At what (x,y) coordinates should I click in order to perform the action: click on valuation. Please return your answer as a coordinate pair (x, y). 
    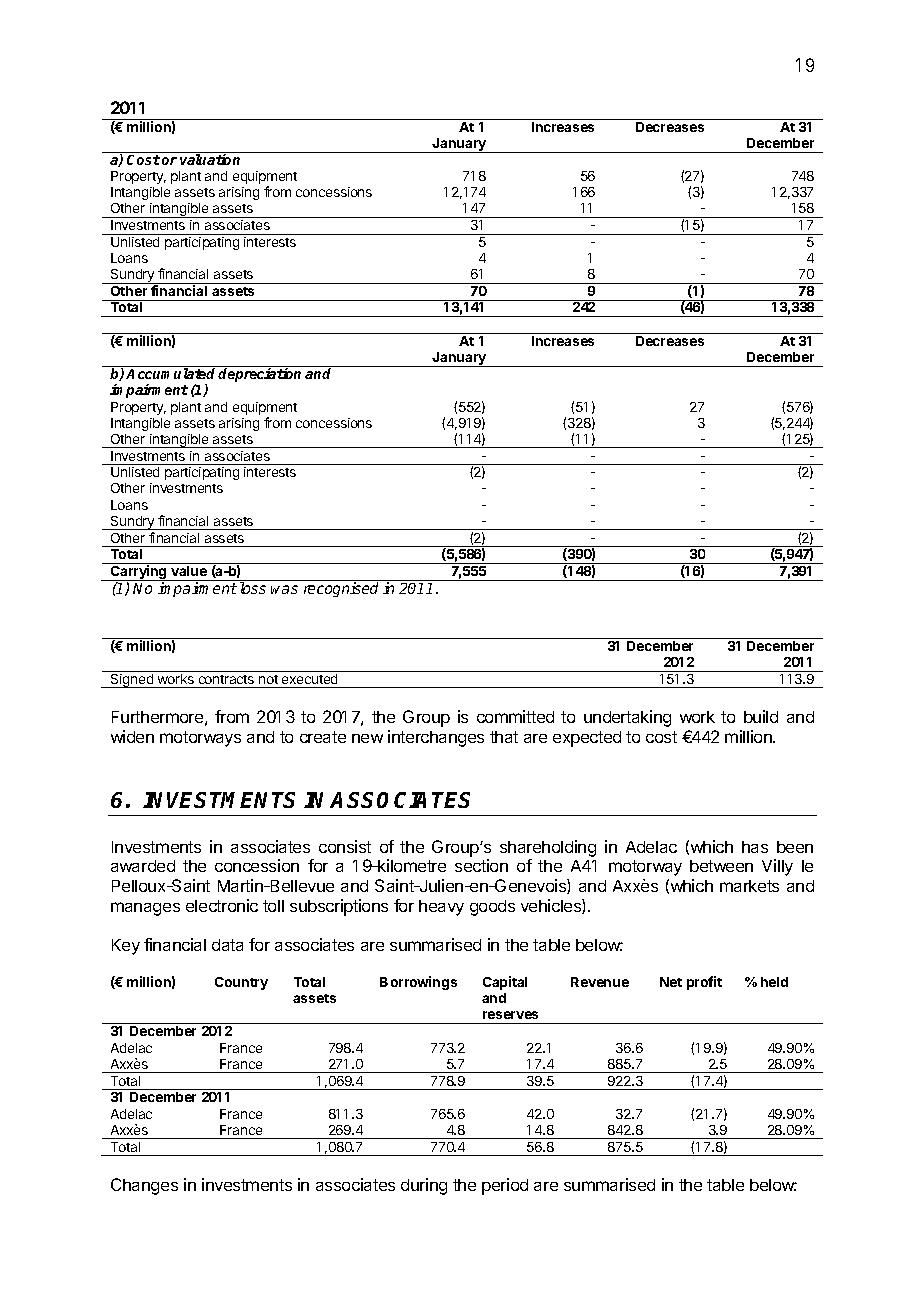
    Looking at the image, I should click on (210, 159).
